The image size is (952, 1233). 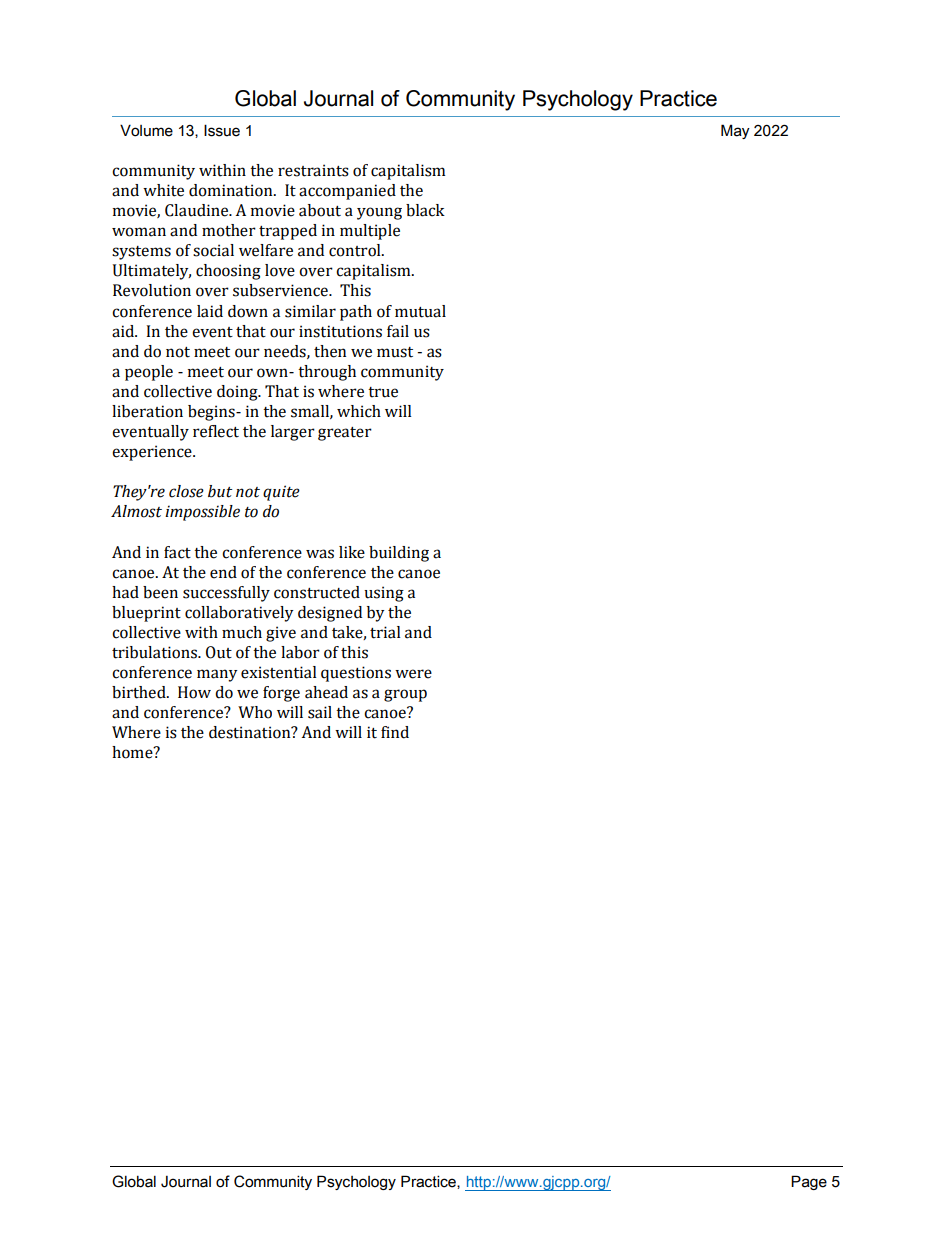 What do you see at coordinates (395, 732) in the screenshot?
I see `find` at bounding box center [395, 732].
